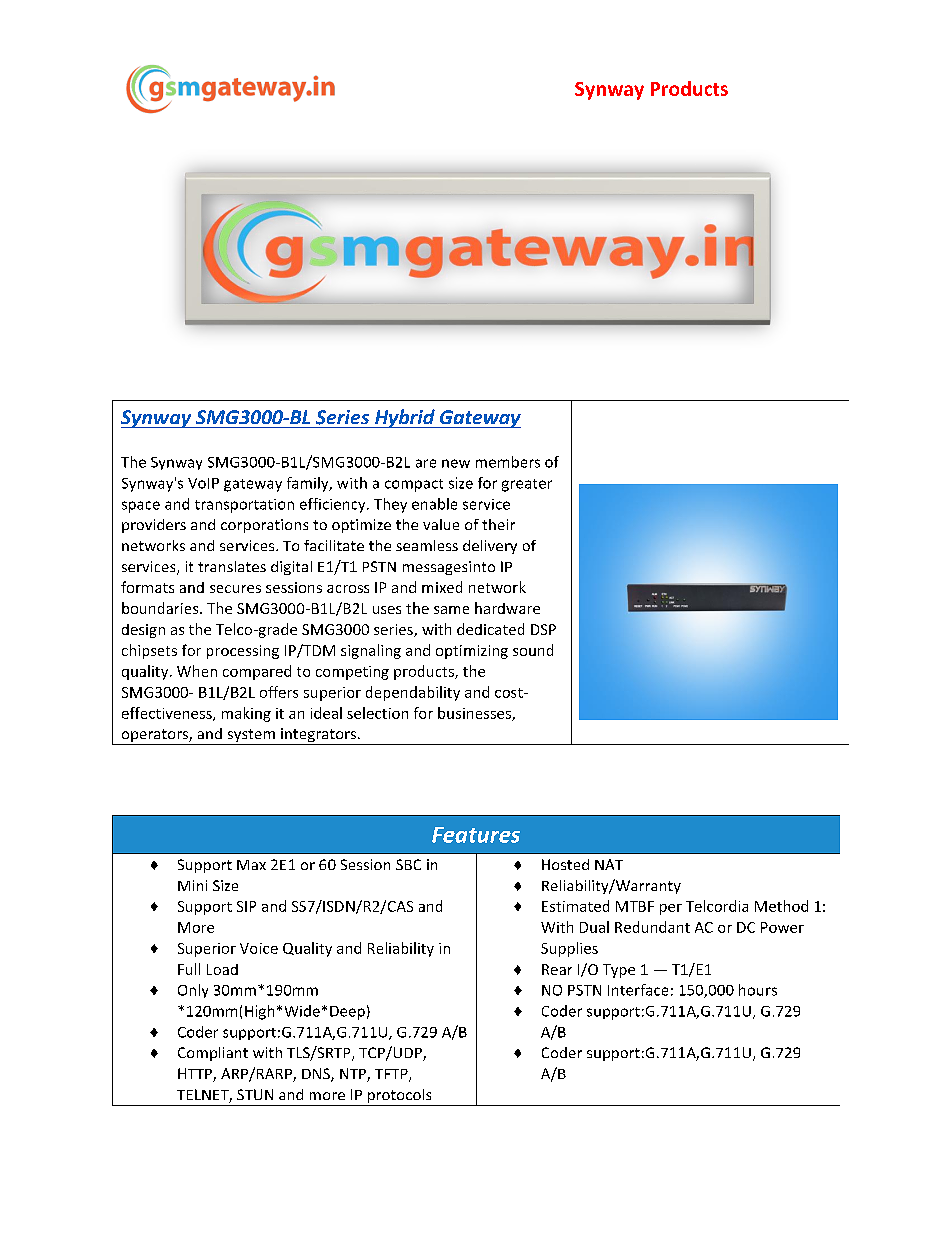 This screenshot has width=952, height=1233. I want to click on greater, so click(527, 485).
